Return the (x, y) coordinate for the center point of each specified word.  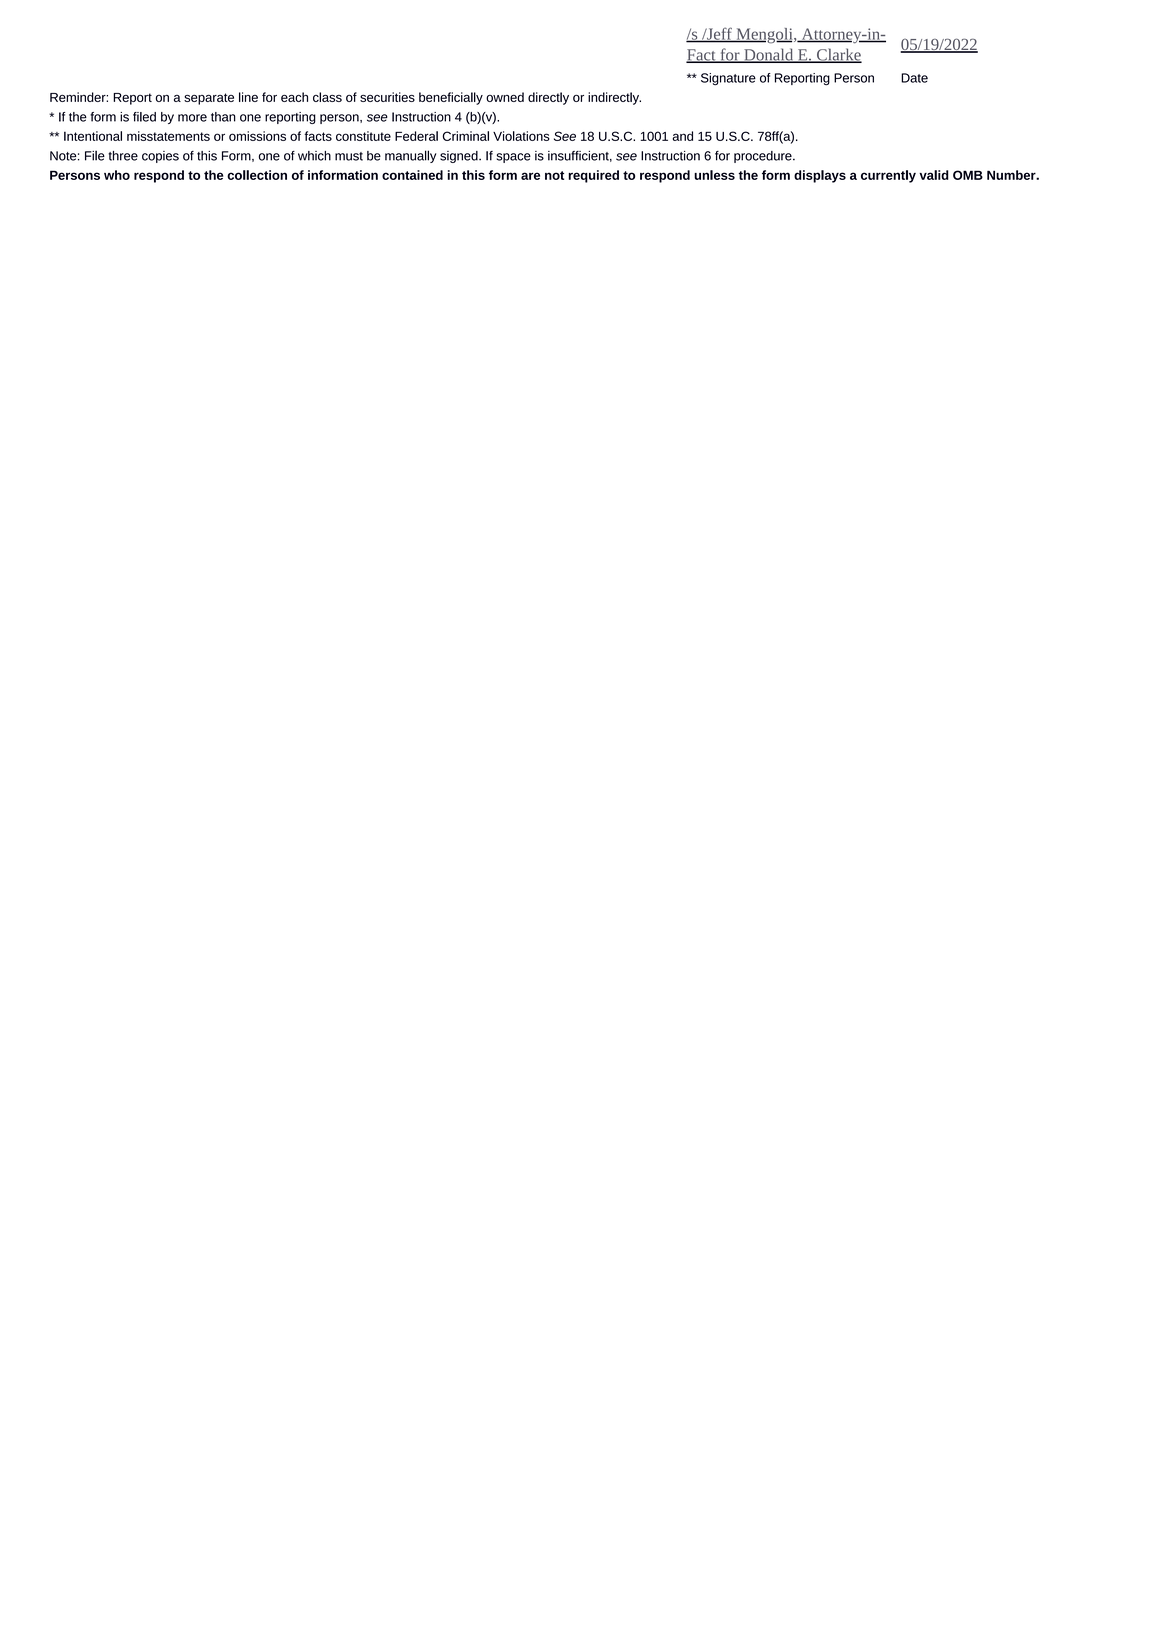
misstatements (168, 136)
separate (209, 99)
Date (914, 78)
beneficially (451, 98)
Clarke (838, 55)
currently (888, 176)
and (682, 136)
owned (505, 97)
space (514, 158)
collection (257, 175)
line (248, 97)
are (530, 176)
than (223, 117)
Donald (769, 55)
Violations (521, 136)
